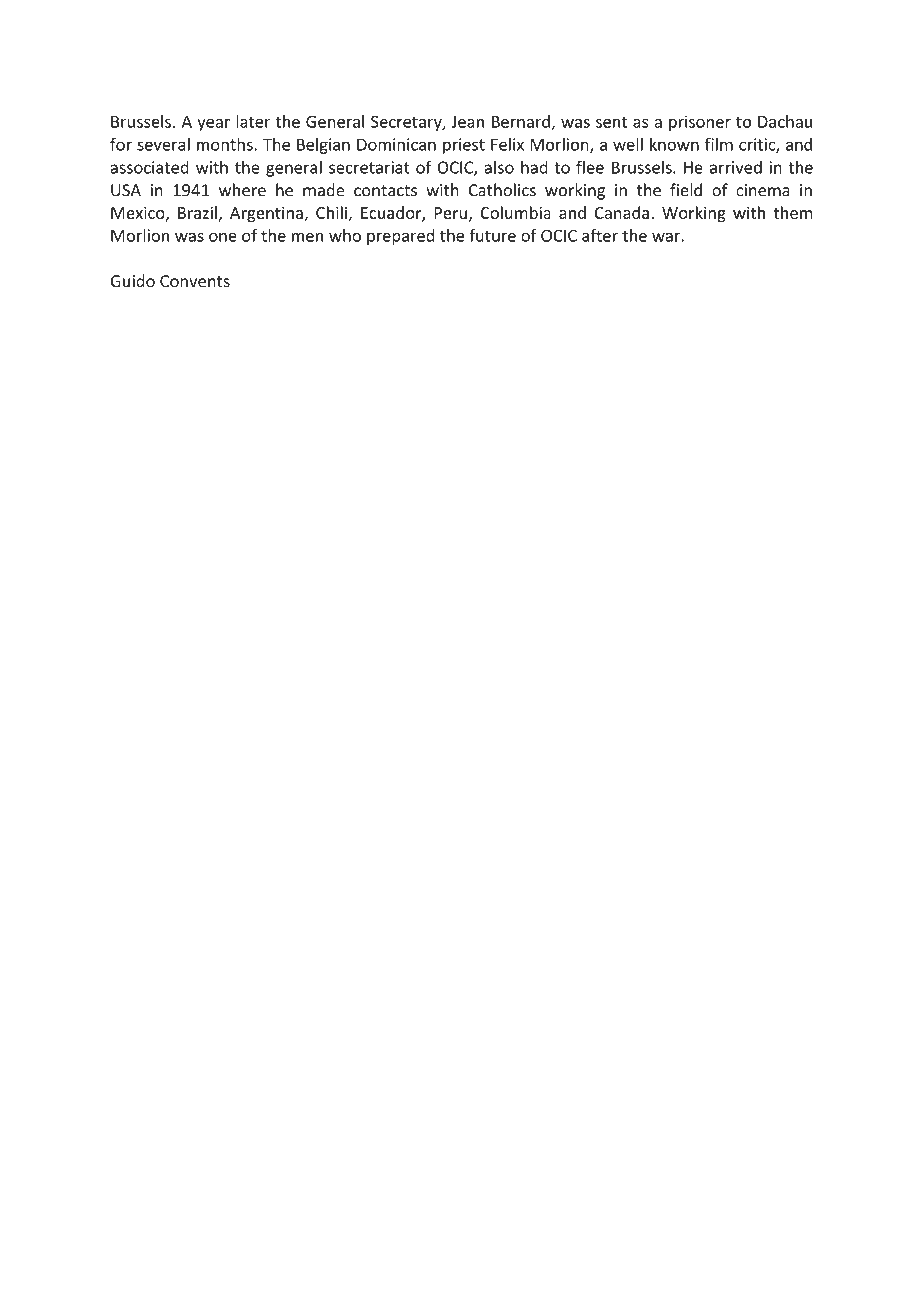 This image has height=1308, width=924. I want to click on future, so click(492, 235).
